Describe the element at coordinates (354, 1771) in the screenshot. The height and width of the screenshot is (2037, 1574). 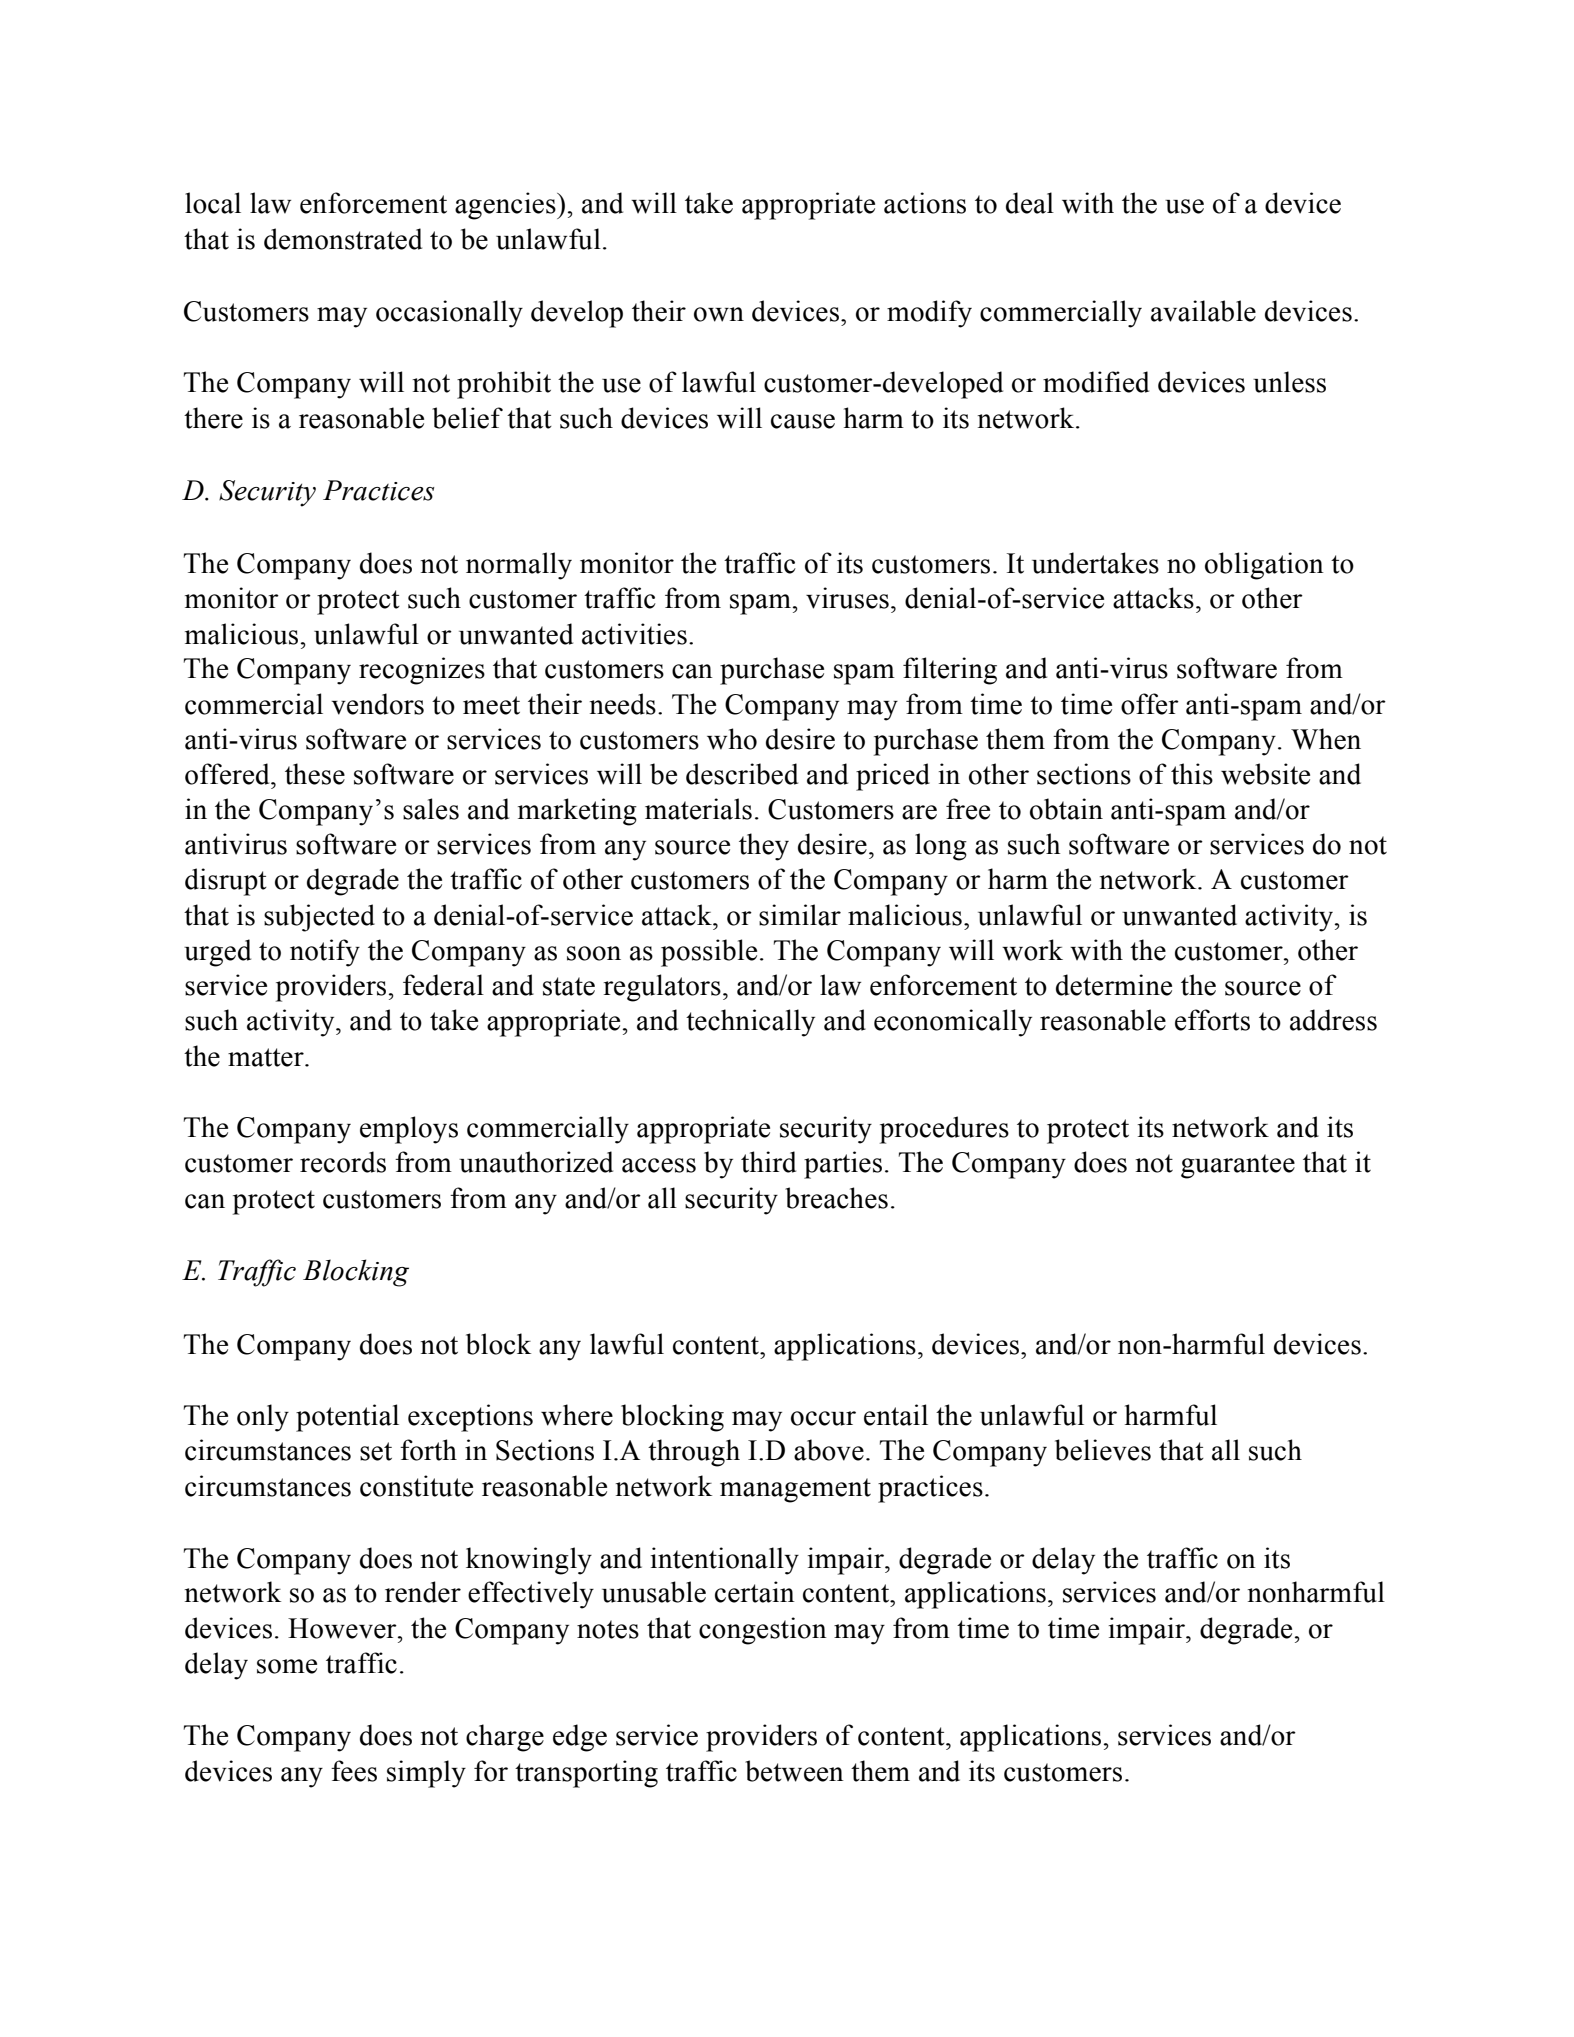
I see `fees` at that location.
